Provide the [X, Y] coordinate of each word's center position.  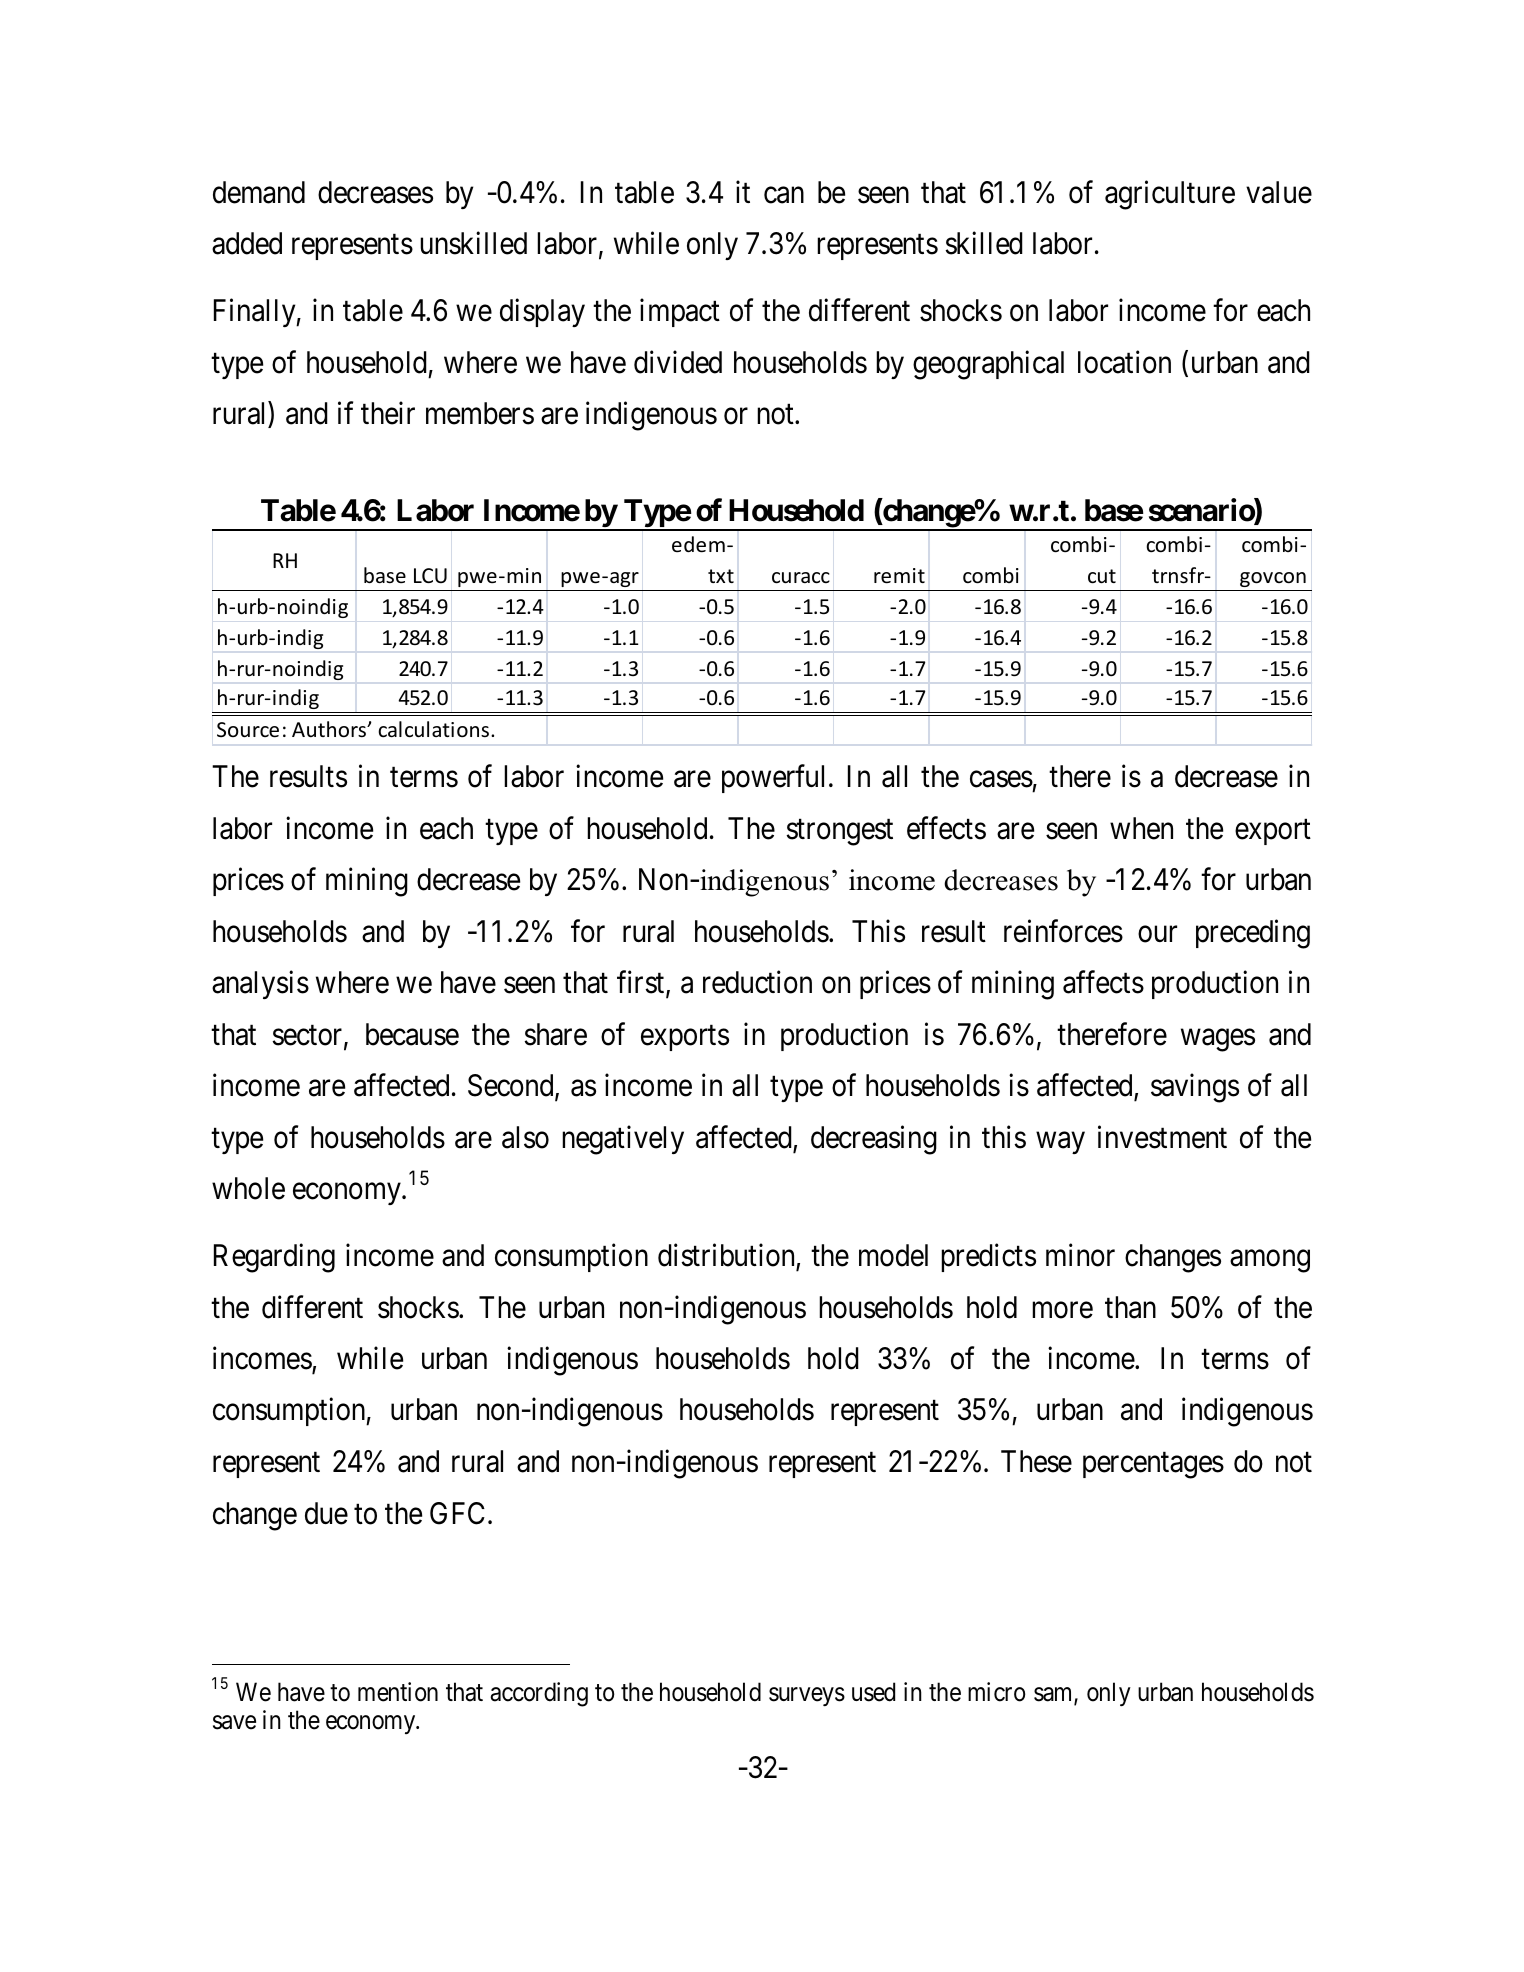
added [247, 243]
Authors [330, 729]
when [1141, 828]
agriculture [1170, 195]
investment [1162, 1137]
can [784, 195]
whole [248, 1188]
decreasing [874, 1140]
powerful [776, 778]
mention [398, 1692]
